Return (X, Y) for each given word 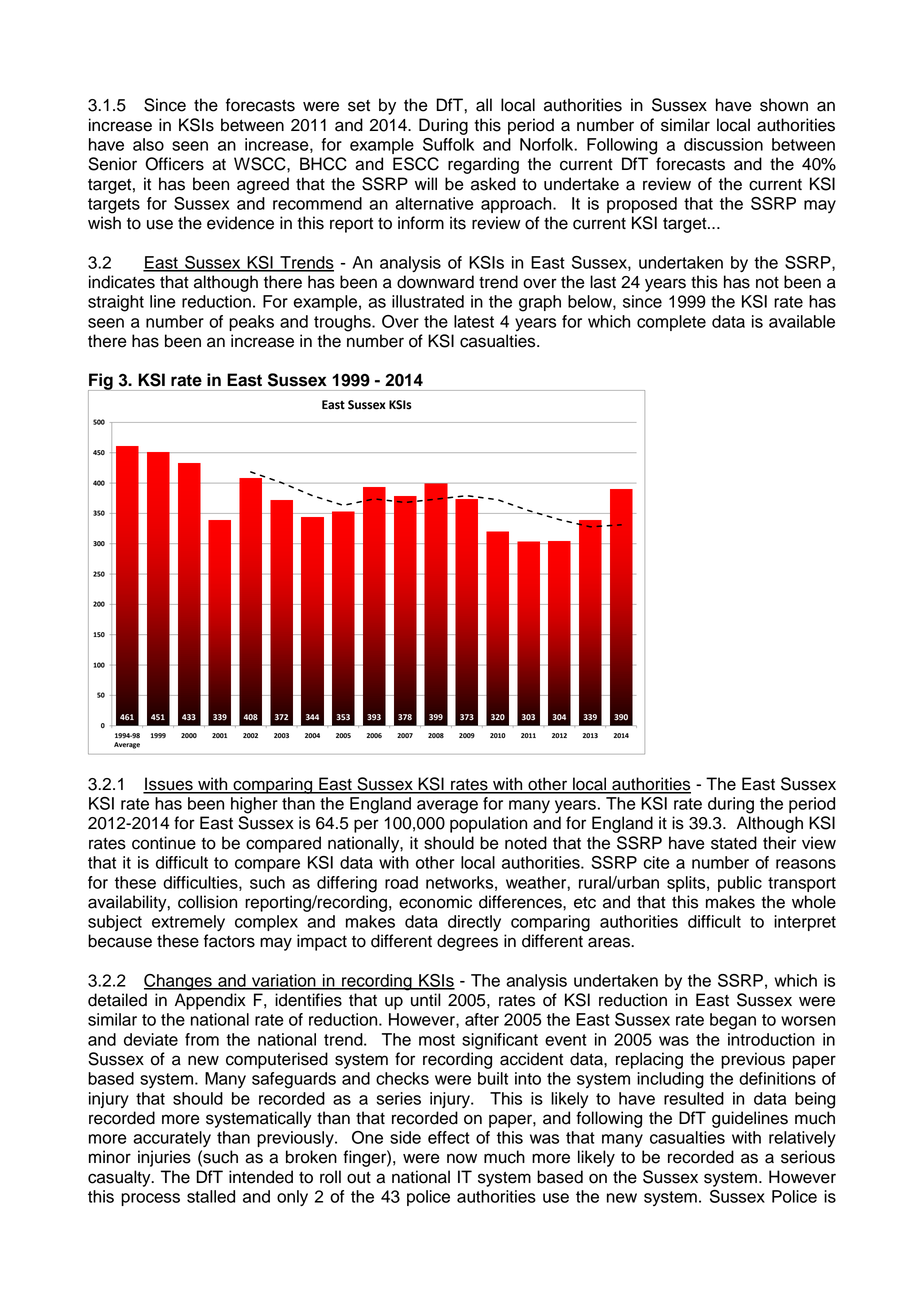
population (488, 824)
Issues (169, 785)
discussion (723, 144)
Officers (174, 164)
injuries (164, 1158)
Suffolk (448, 144)
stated (734, 843)
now (462, 1158)
